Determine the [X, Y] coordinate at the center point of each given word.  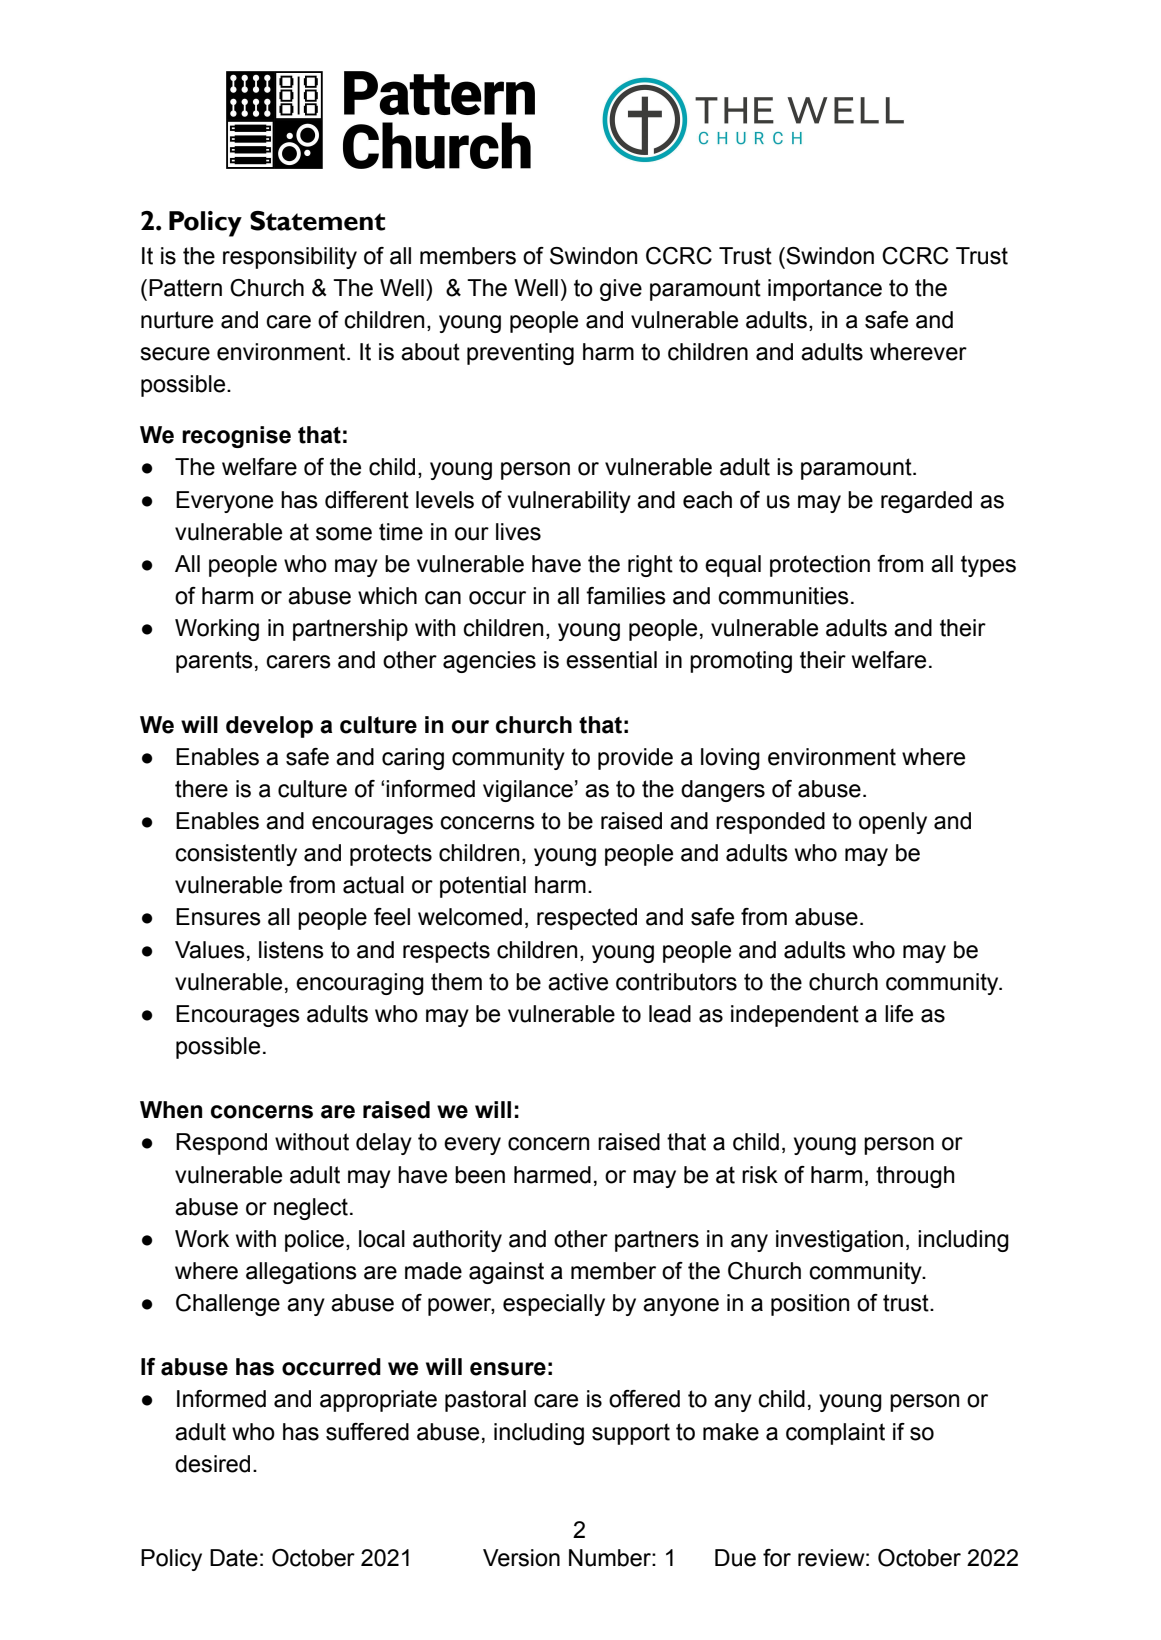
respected [587, 919]
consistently [236, 855]
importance [825, 290]
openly [893, 823]
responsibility [290, 258]
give [621, 290]
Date [234, 1558]
